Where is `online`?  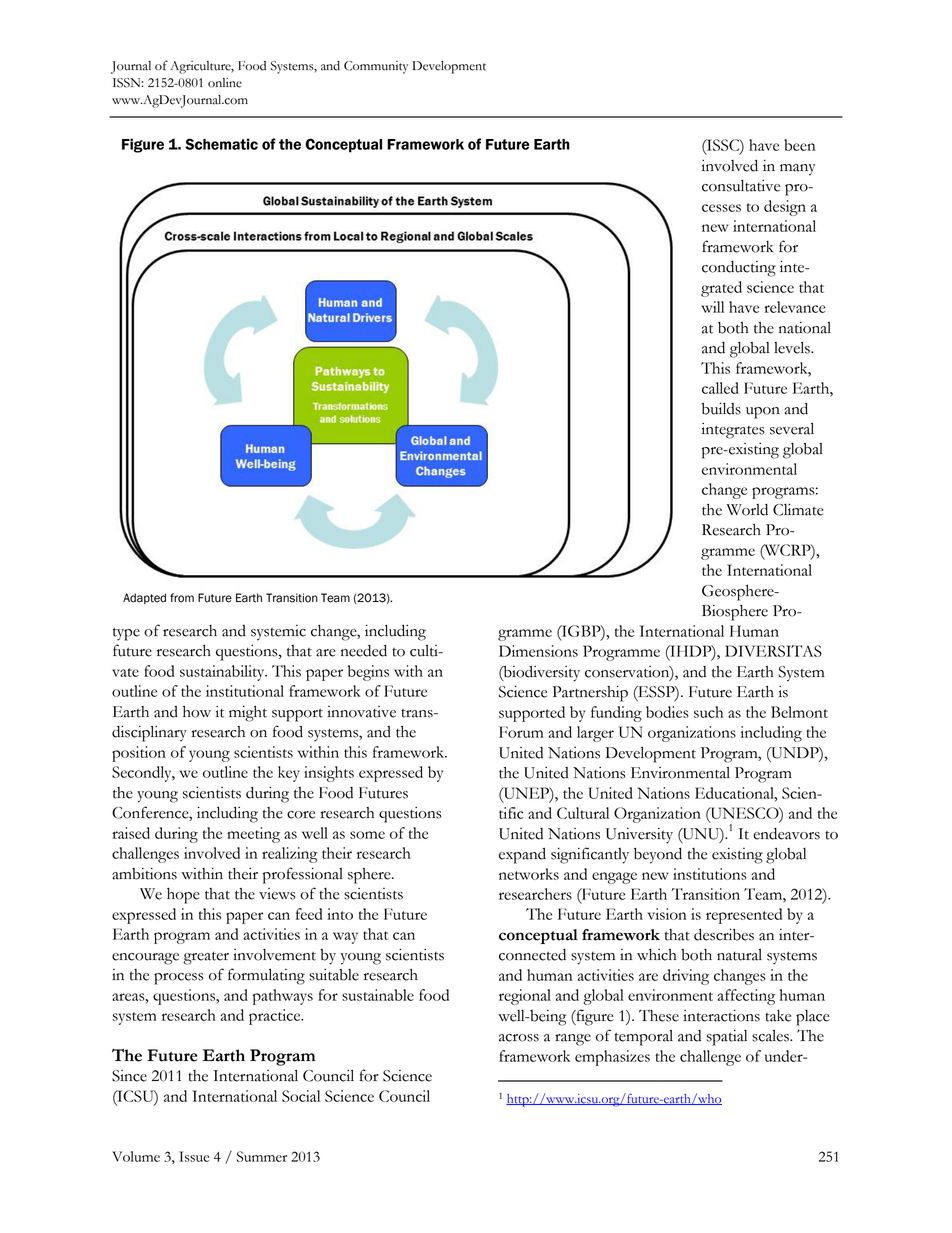
online is located at coordinates (225, 83).
